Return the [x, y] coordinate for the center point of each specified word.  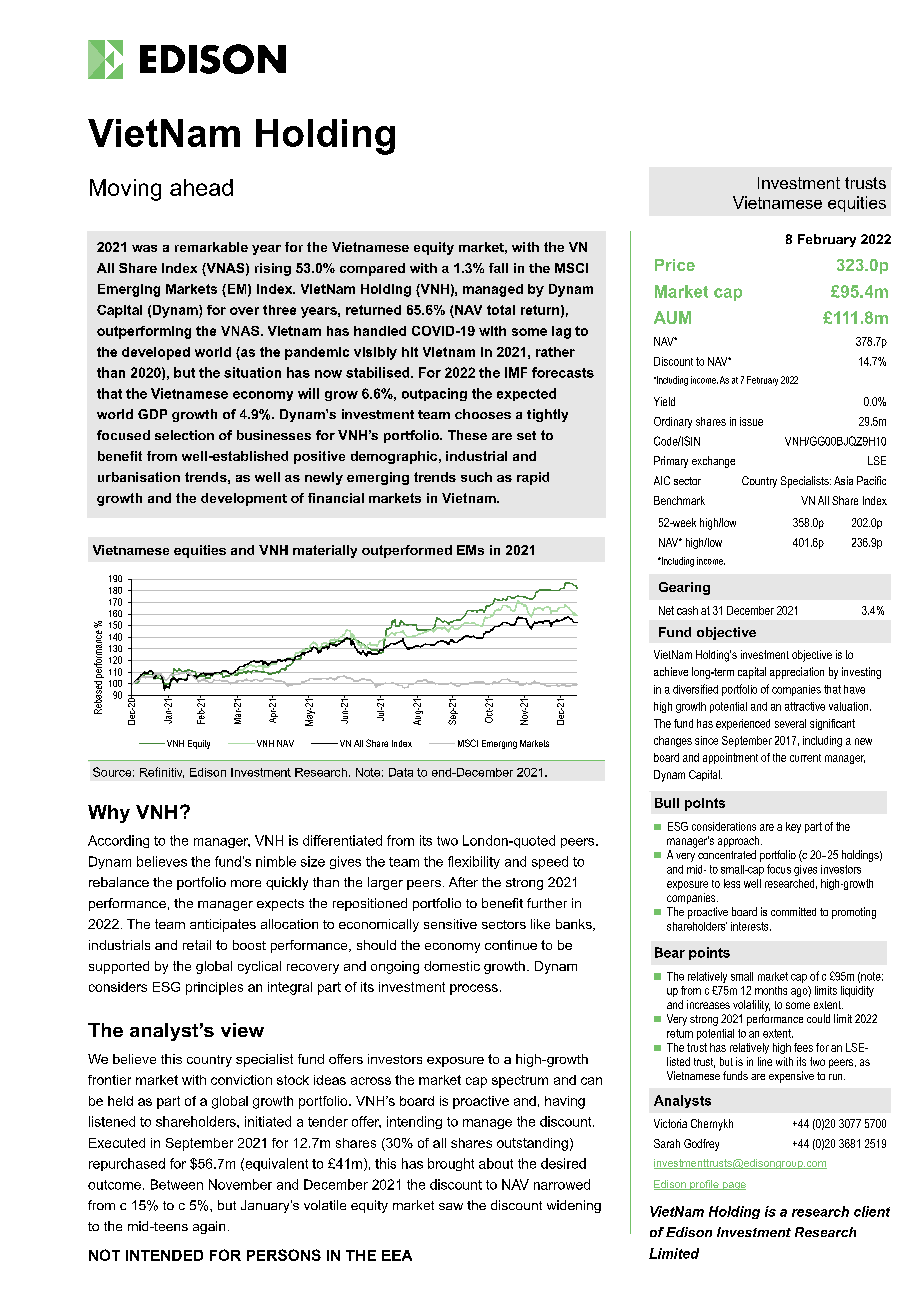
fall [498, 268]
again [209, 1227]
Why [109, 814]
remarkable [211, 247]
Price [675, 265]
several [790, 723]
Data [401, 772]
